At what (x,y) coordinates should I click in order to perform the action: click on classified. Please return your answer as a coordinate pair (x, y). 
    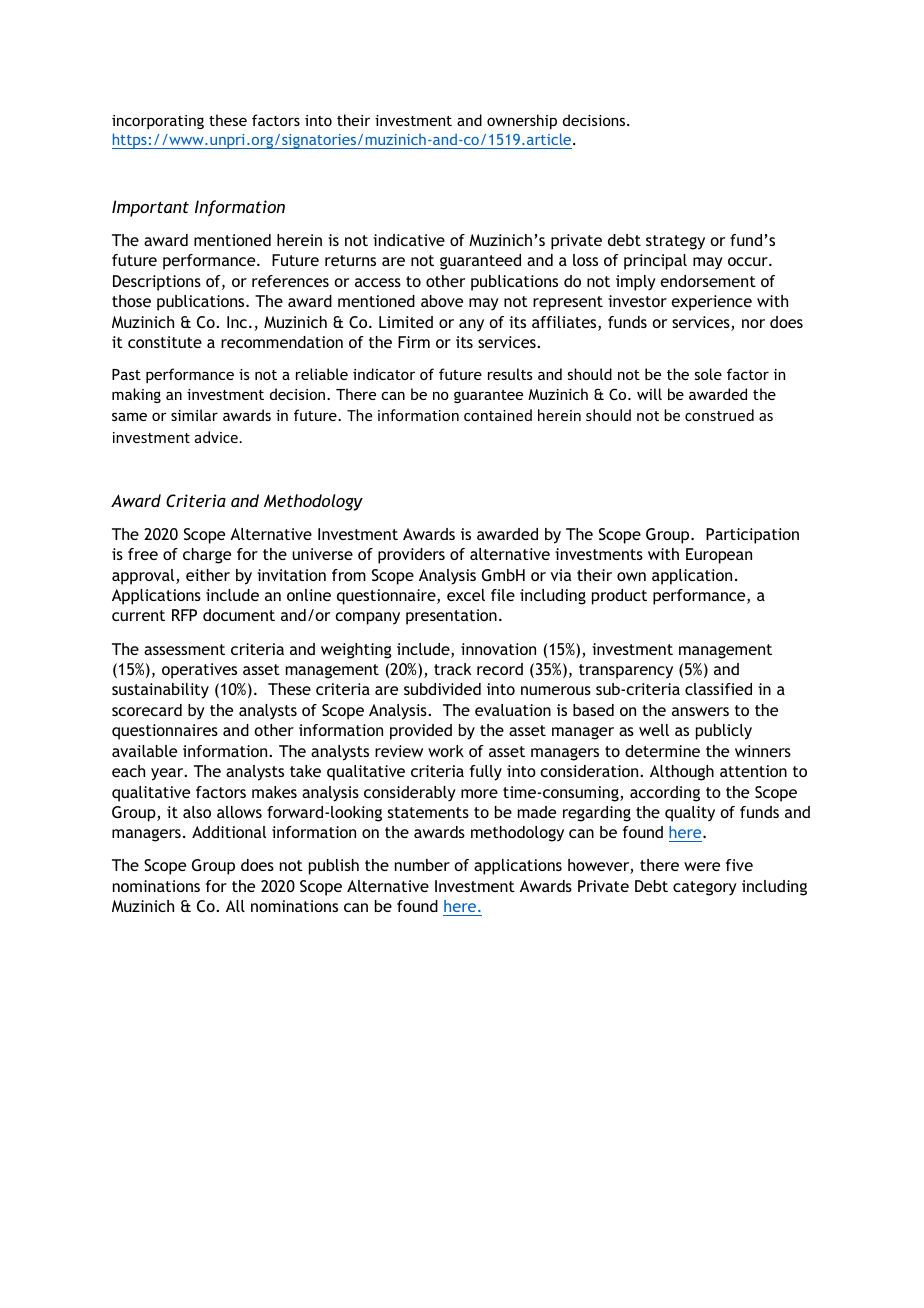
    Looking at the image, I should click on (718, 689).
